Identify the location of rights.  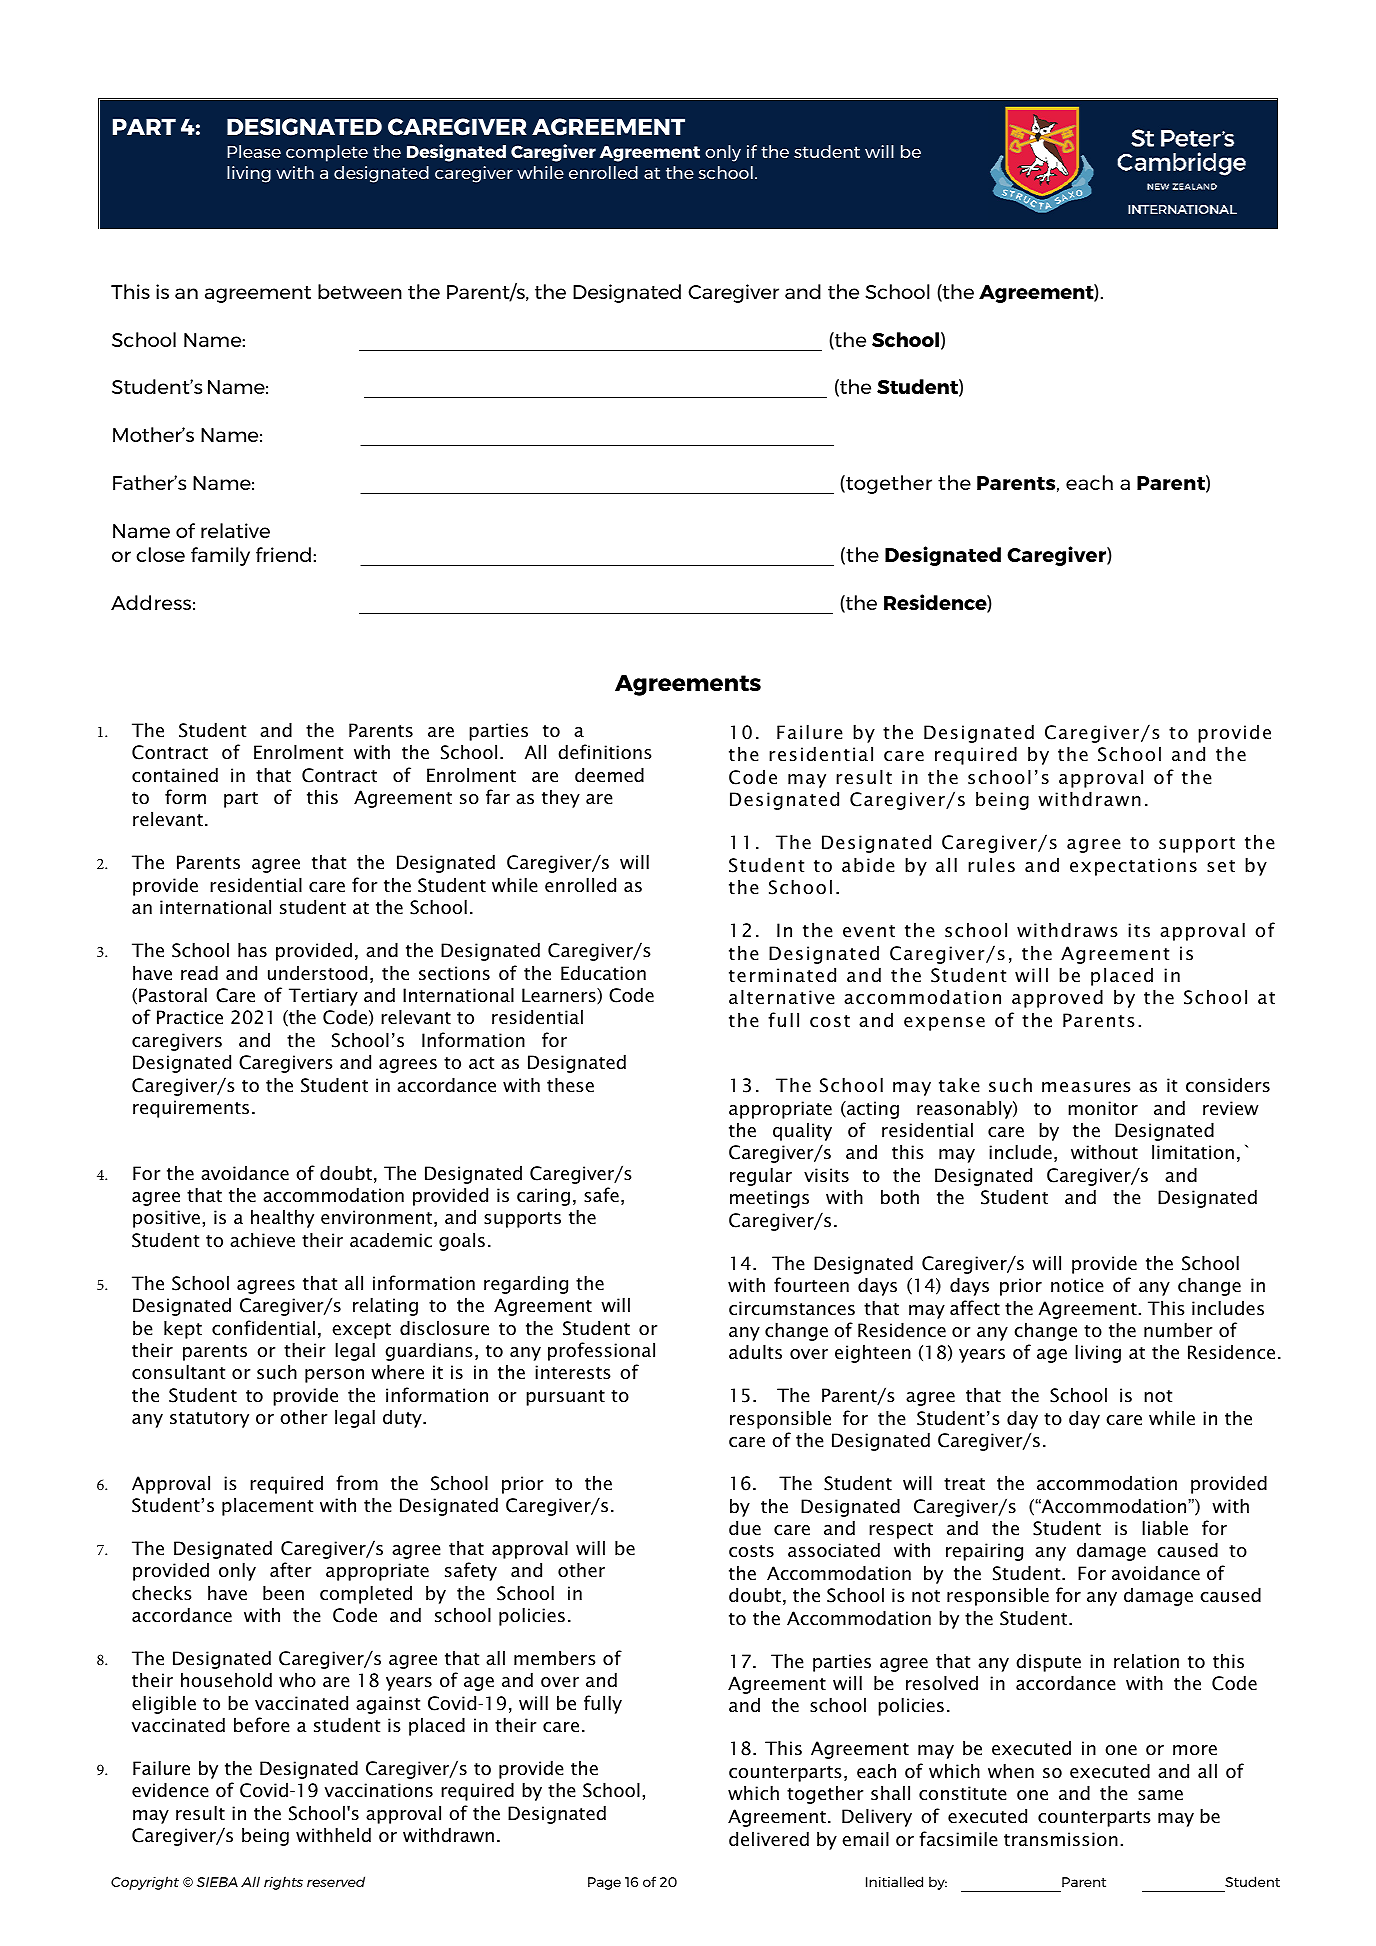
(283, 1883).
